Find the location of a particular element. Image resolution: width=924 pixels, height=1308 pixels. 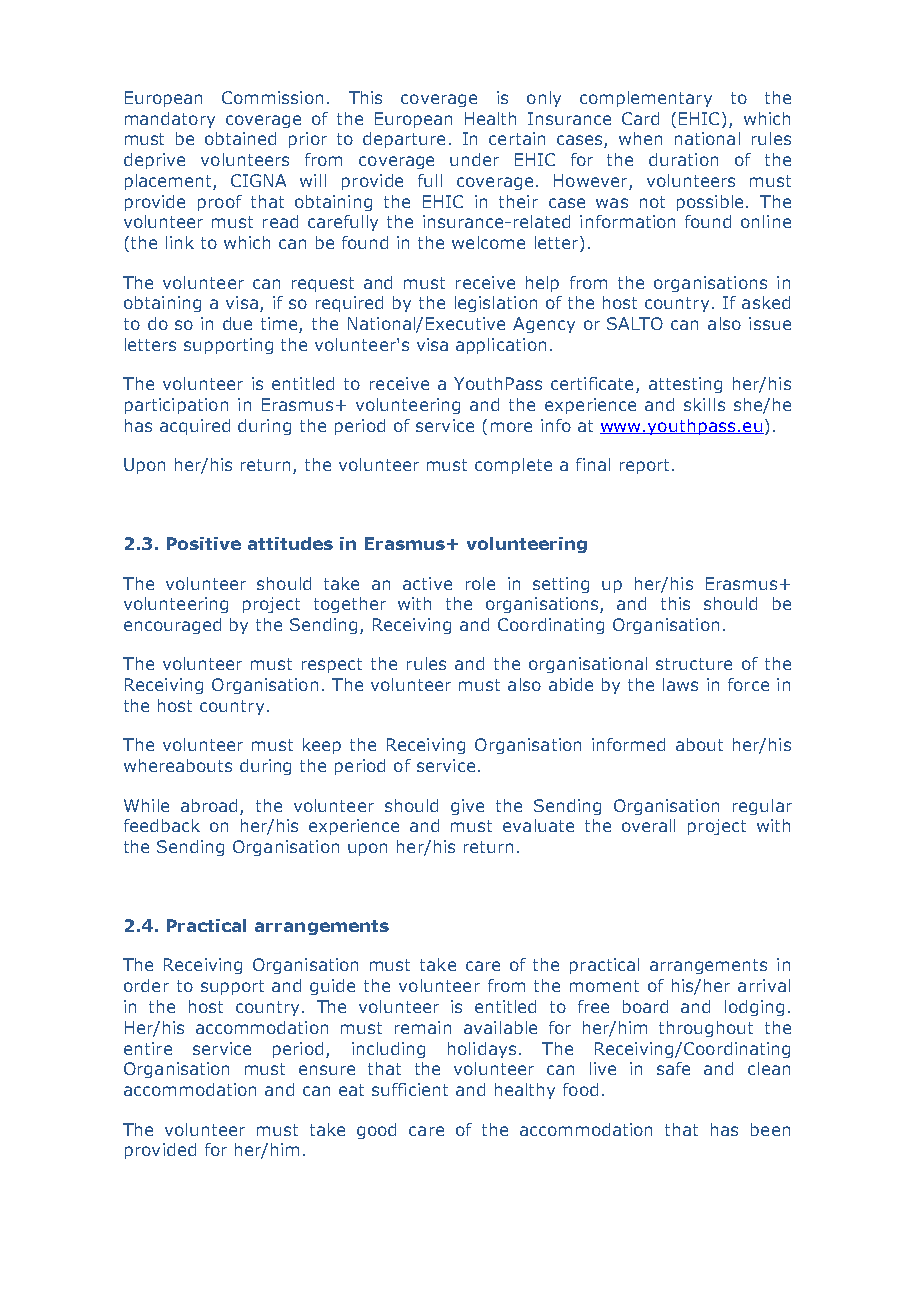

duration is located at coordinates (683, 159).
